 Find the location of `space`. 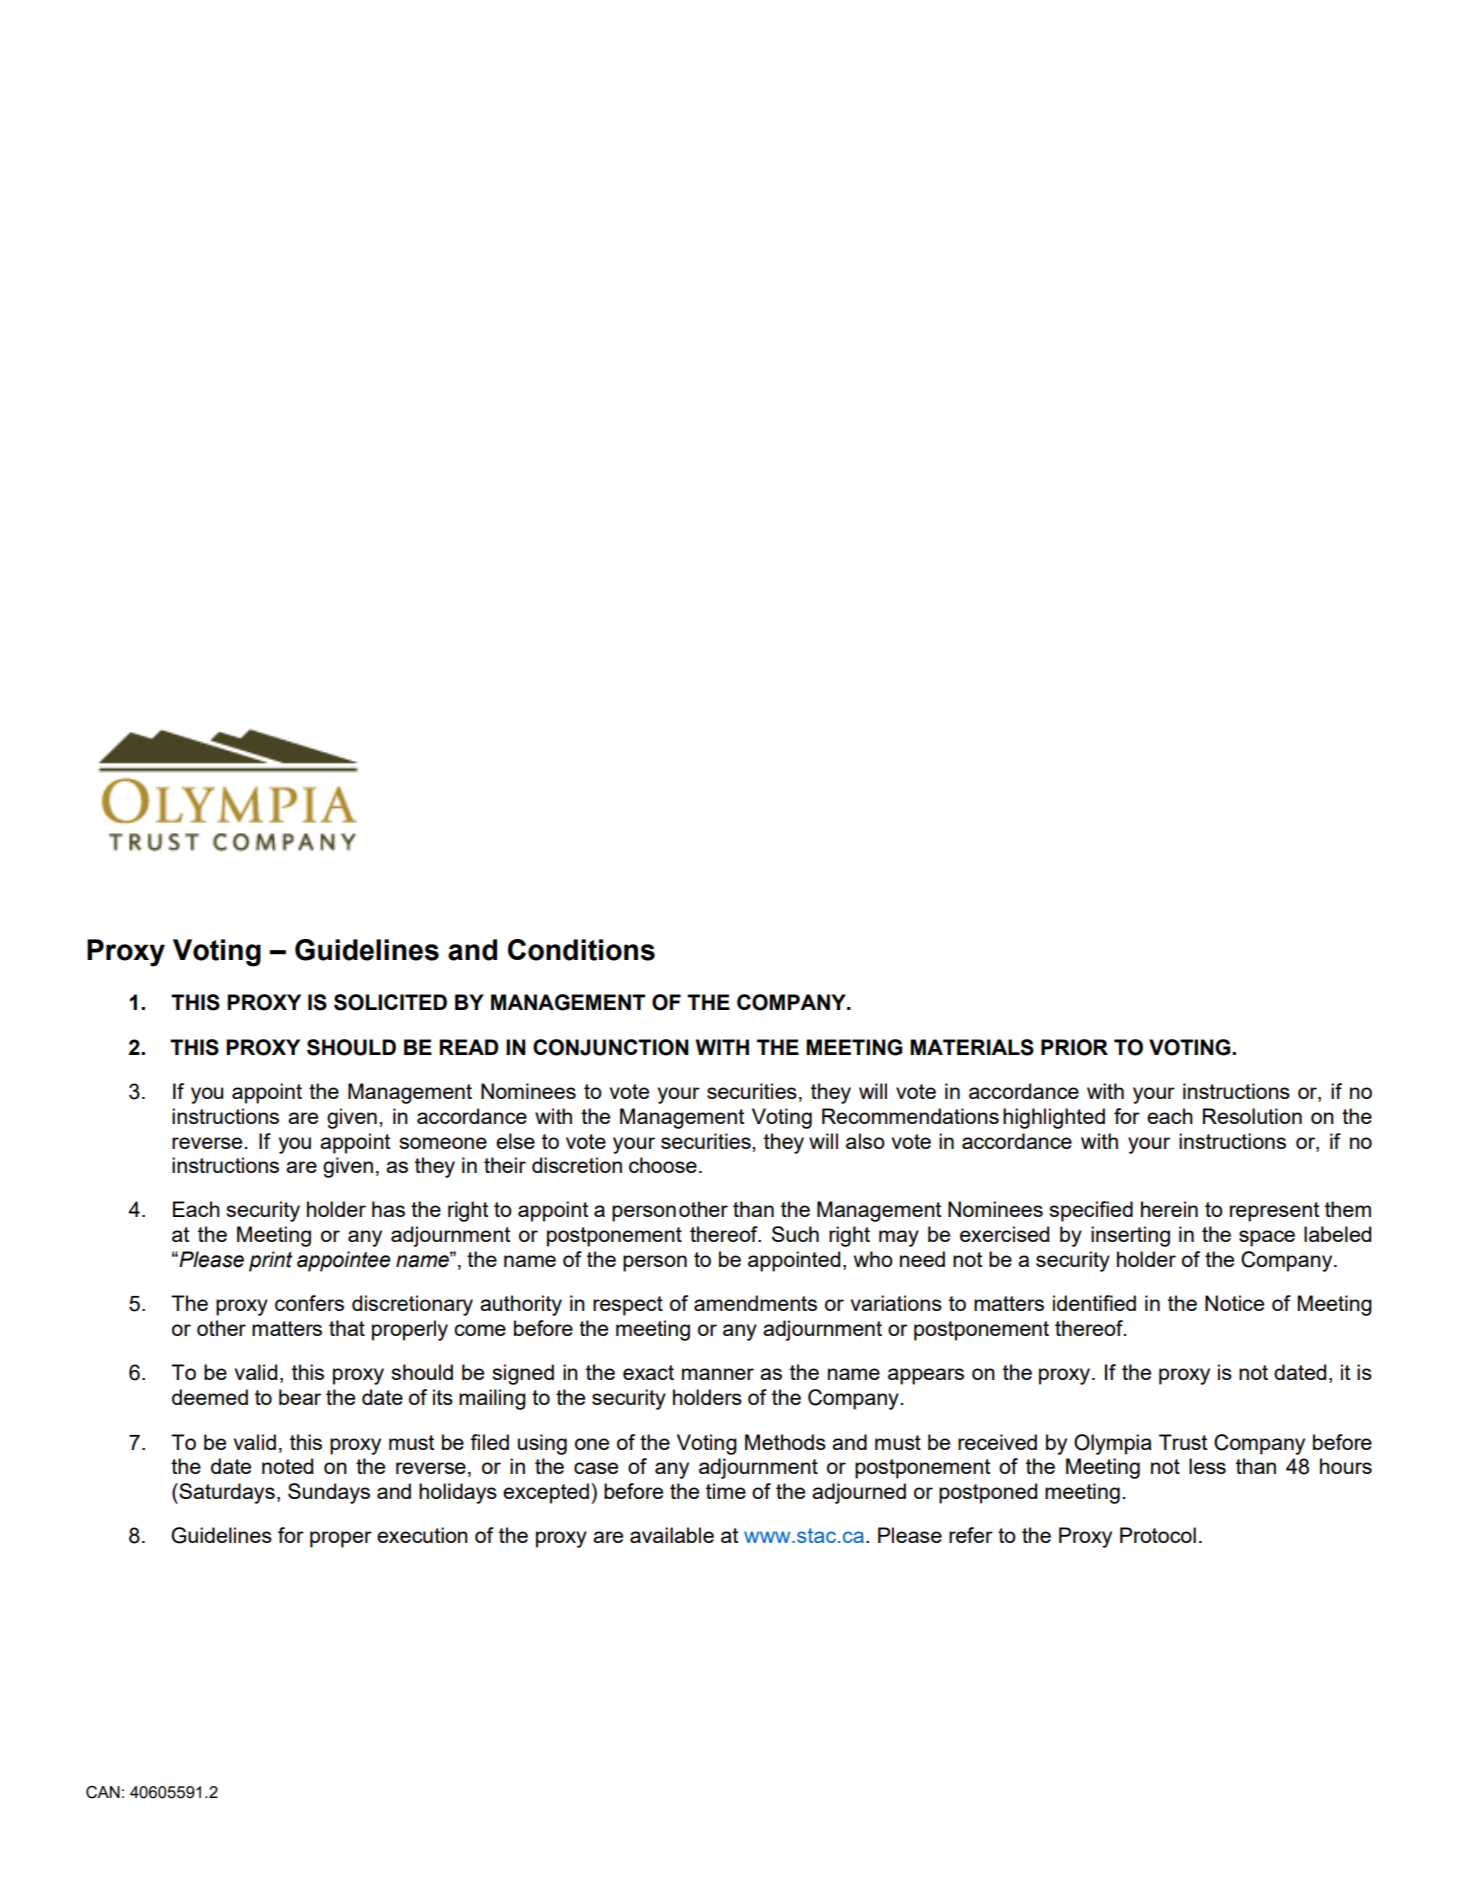

space is located at coordinates (1267, 1238).
